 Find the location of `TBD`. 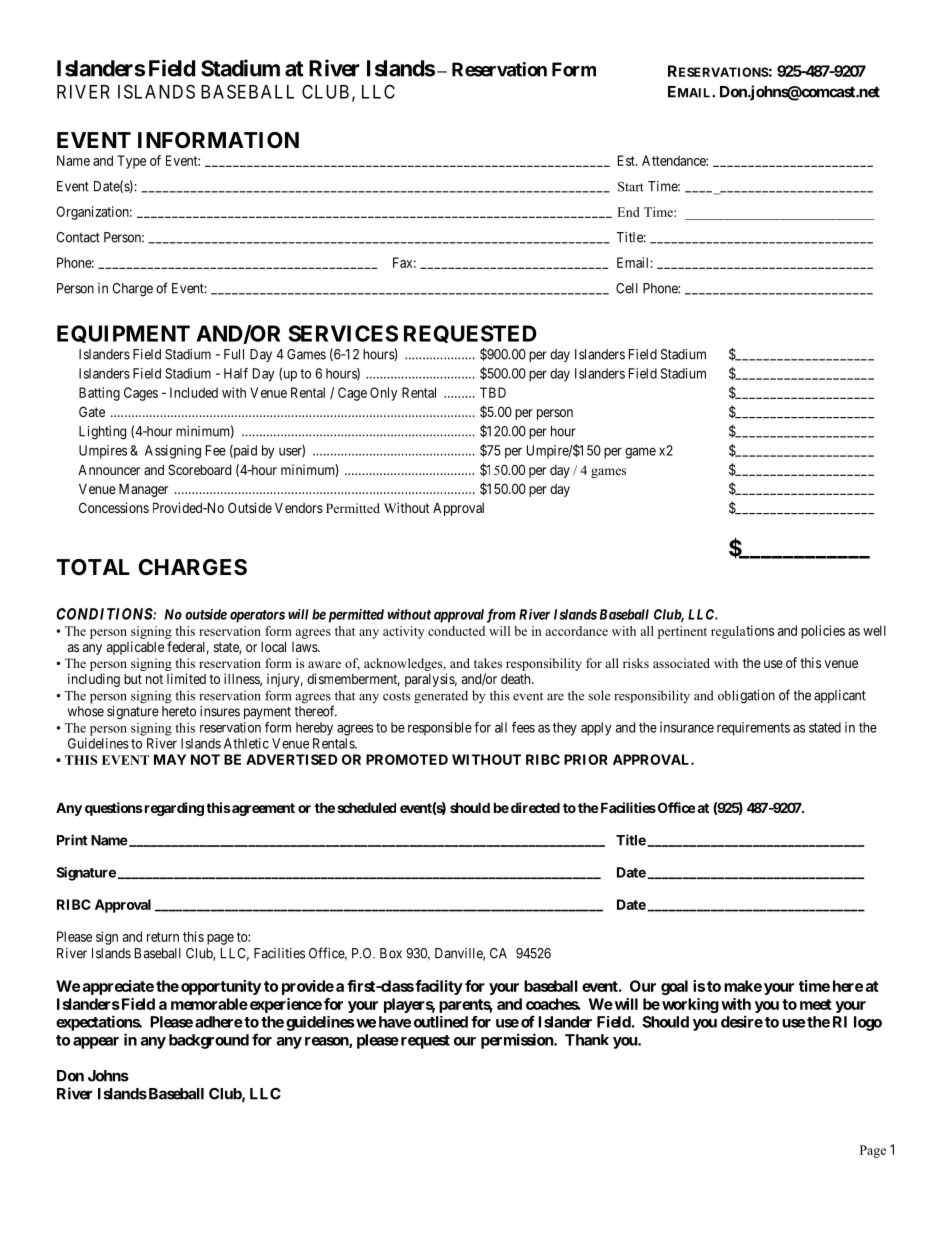

TBD is located at coordinates (493, 392).
